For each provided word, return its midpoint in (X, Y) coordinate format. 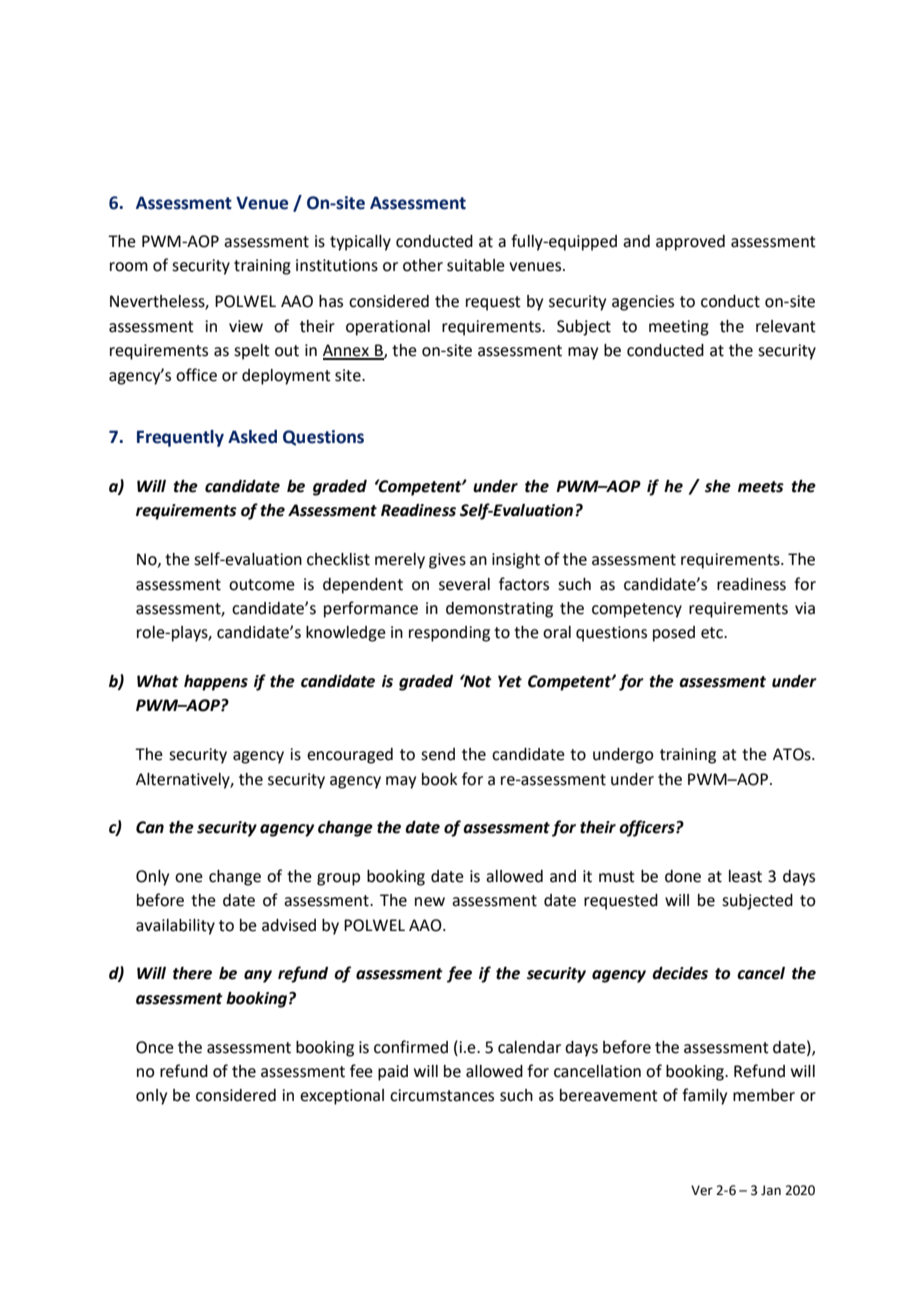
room (129, 267)
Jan (771, 1190)
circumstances (442, 1095)
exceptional (342, 1097)
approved (690, 243)
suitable (476, 265)
